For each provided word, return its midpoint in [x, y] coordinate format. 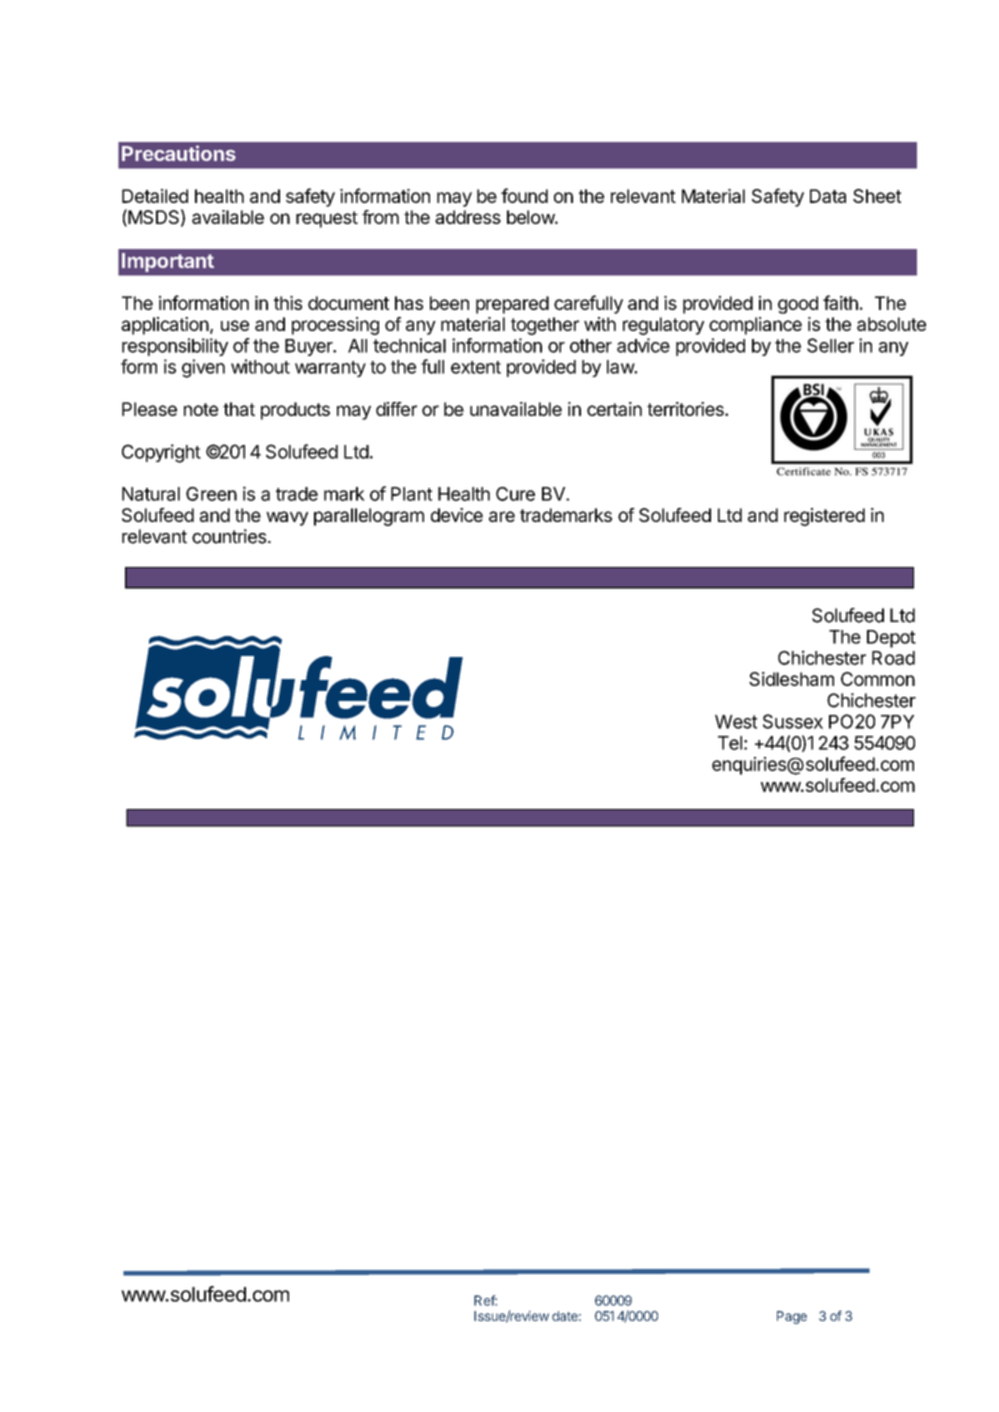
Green [211, 494]
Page [792, 1317]
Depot [891, 639]
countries [229, 536]
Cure [515, 494]
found [524, 195]
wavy [287, 518]
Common [878, 679]
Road [893, 658]
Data [828, 196]
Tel [730, 743]
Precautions [179, 153]
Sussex [793, 721]
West [736, 722]
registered [824, 517]
